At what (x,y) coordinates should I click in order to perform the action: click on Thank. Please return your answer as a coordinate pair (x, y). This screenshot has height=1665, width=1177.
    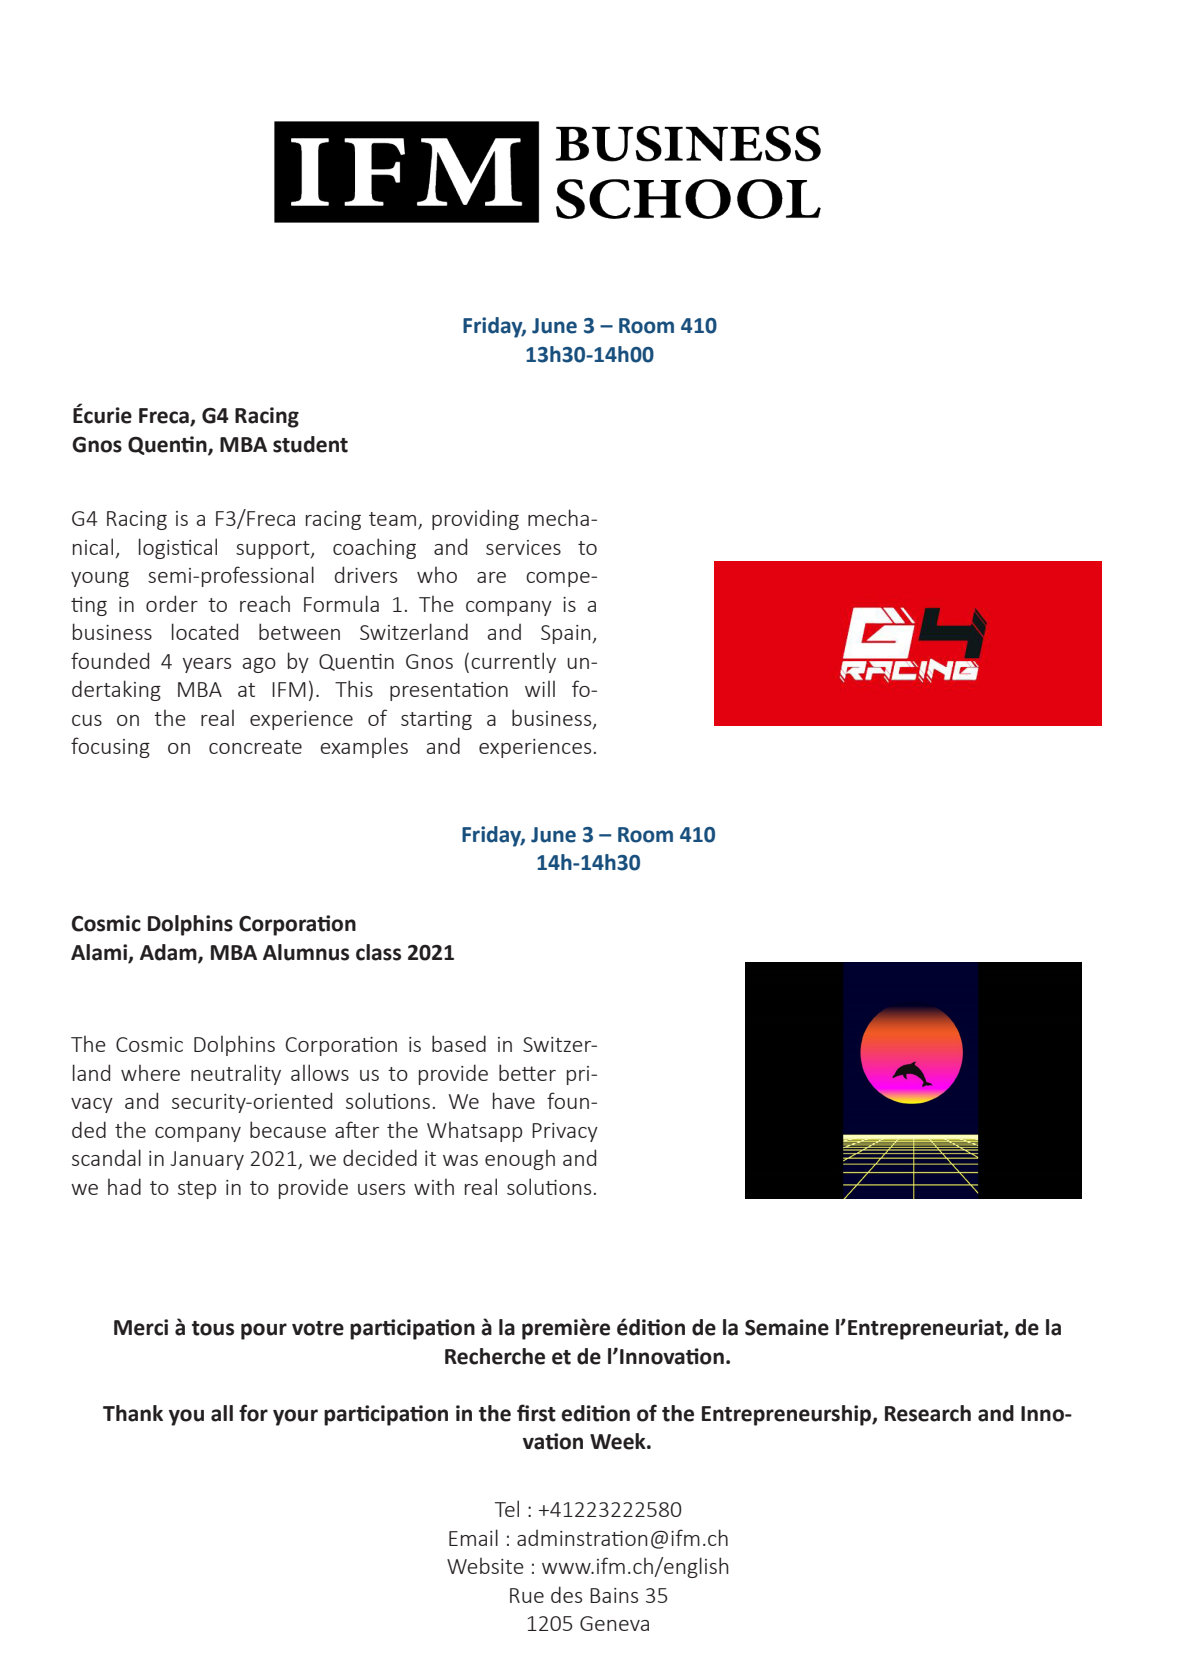
    Looking at the image, I should click on (133, 1413).
